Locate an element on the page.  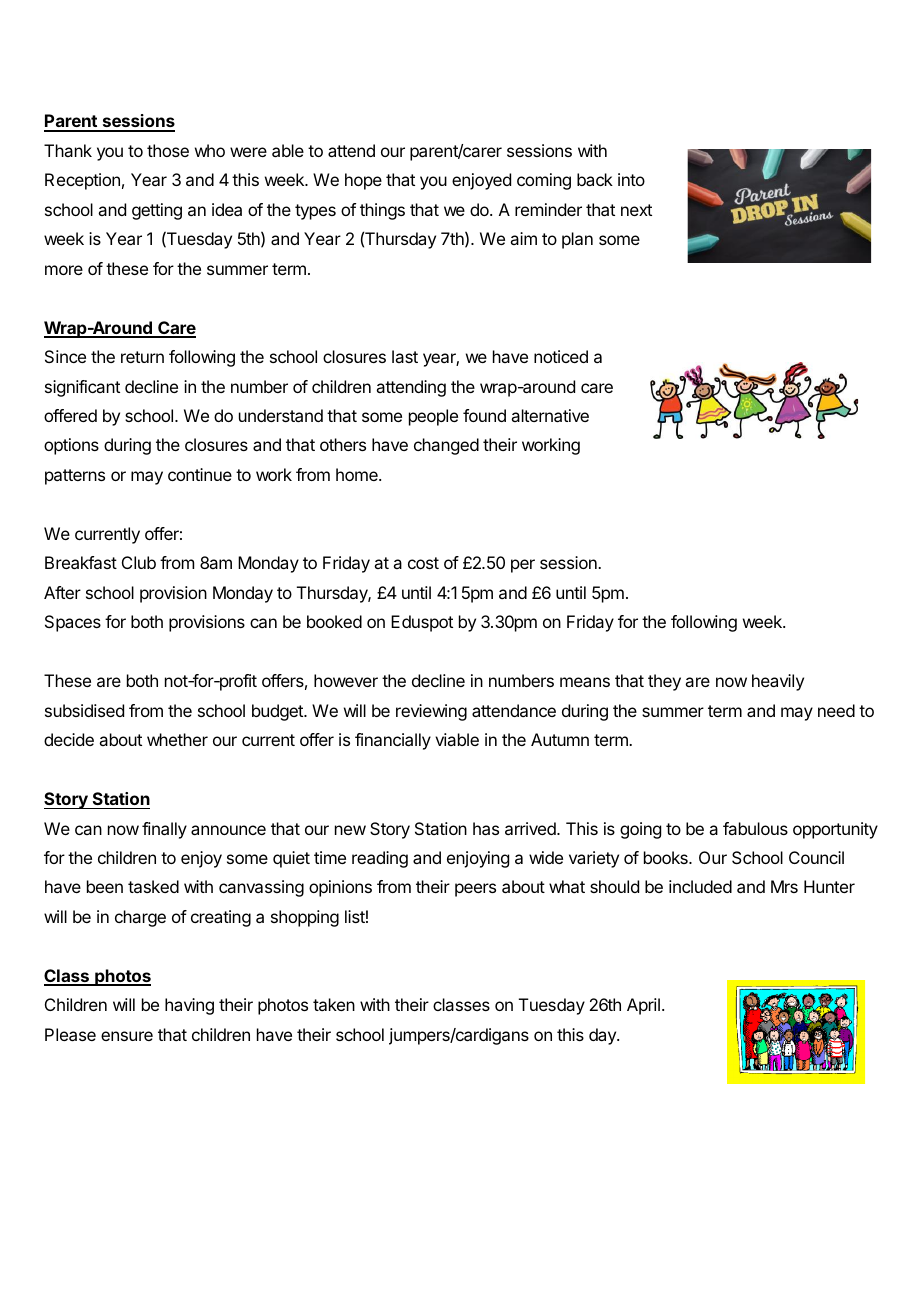
having is located at coordinates (189, 1006).
